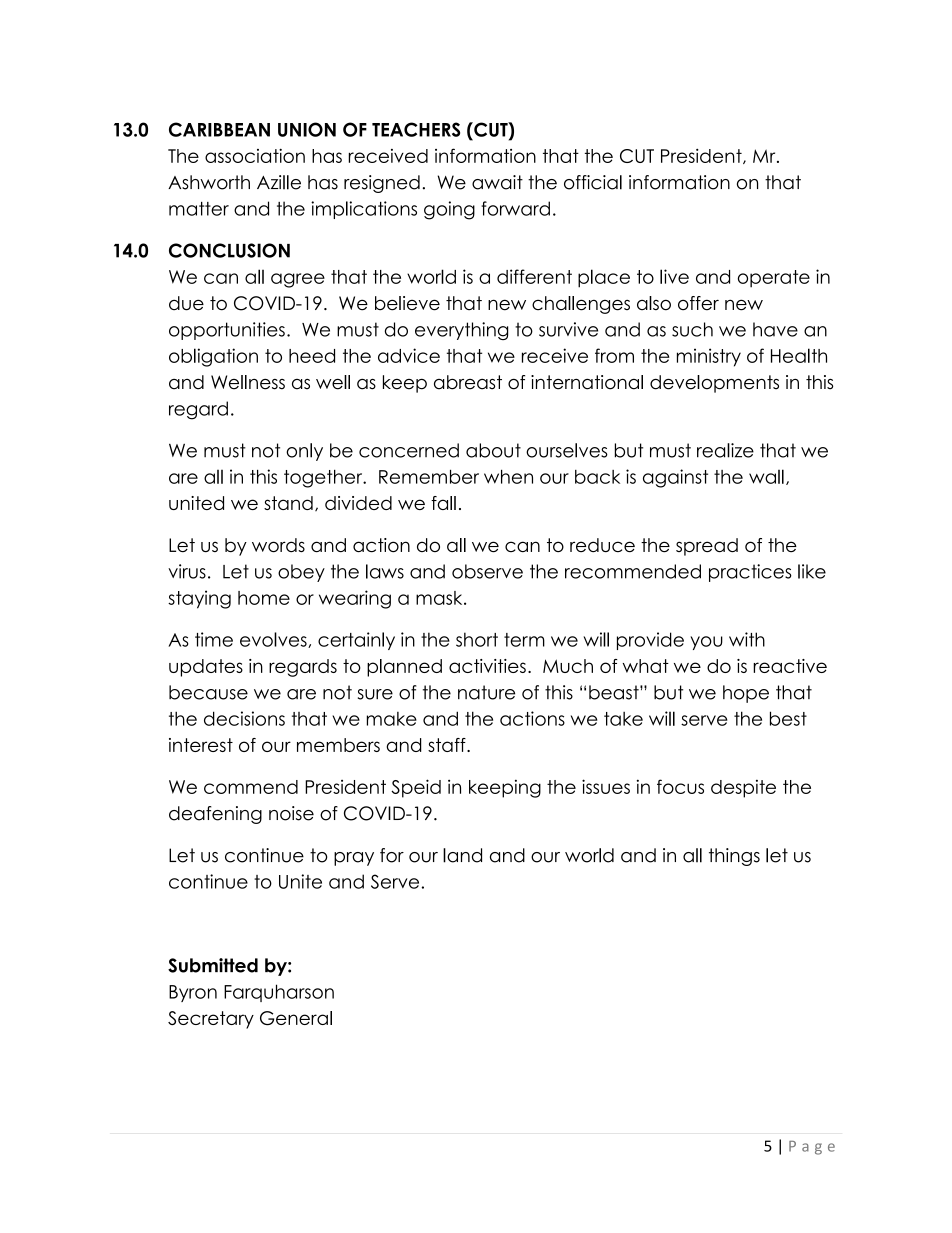  What do you see at coordinates (709, 357) in the screenshot?
I see `ministry` at bounding box center [709, 357].
